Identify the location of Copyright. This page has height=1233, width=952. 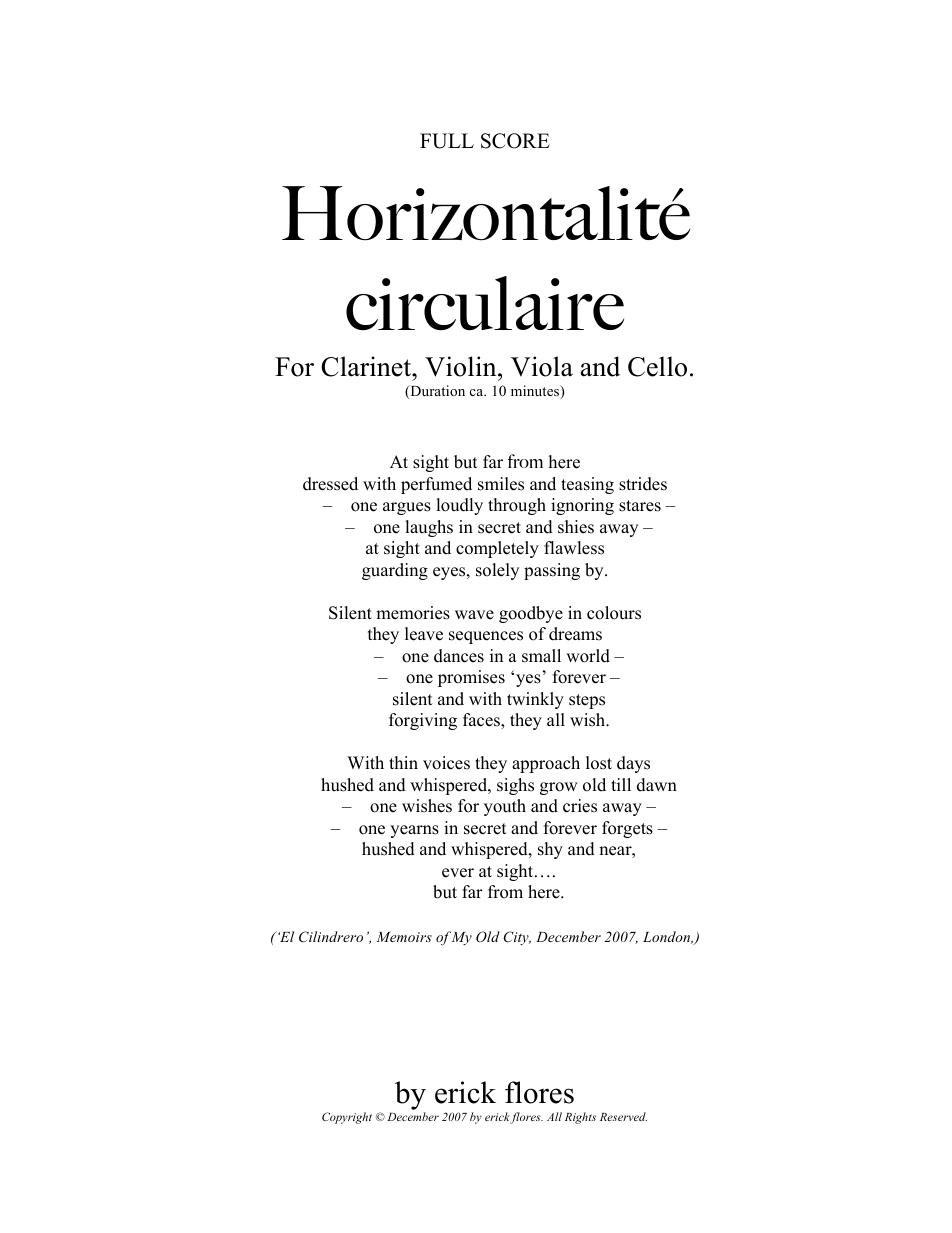
(347, 1118).
